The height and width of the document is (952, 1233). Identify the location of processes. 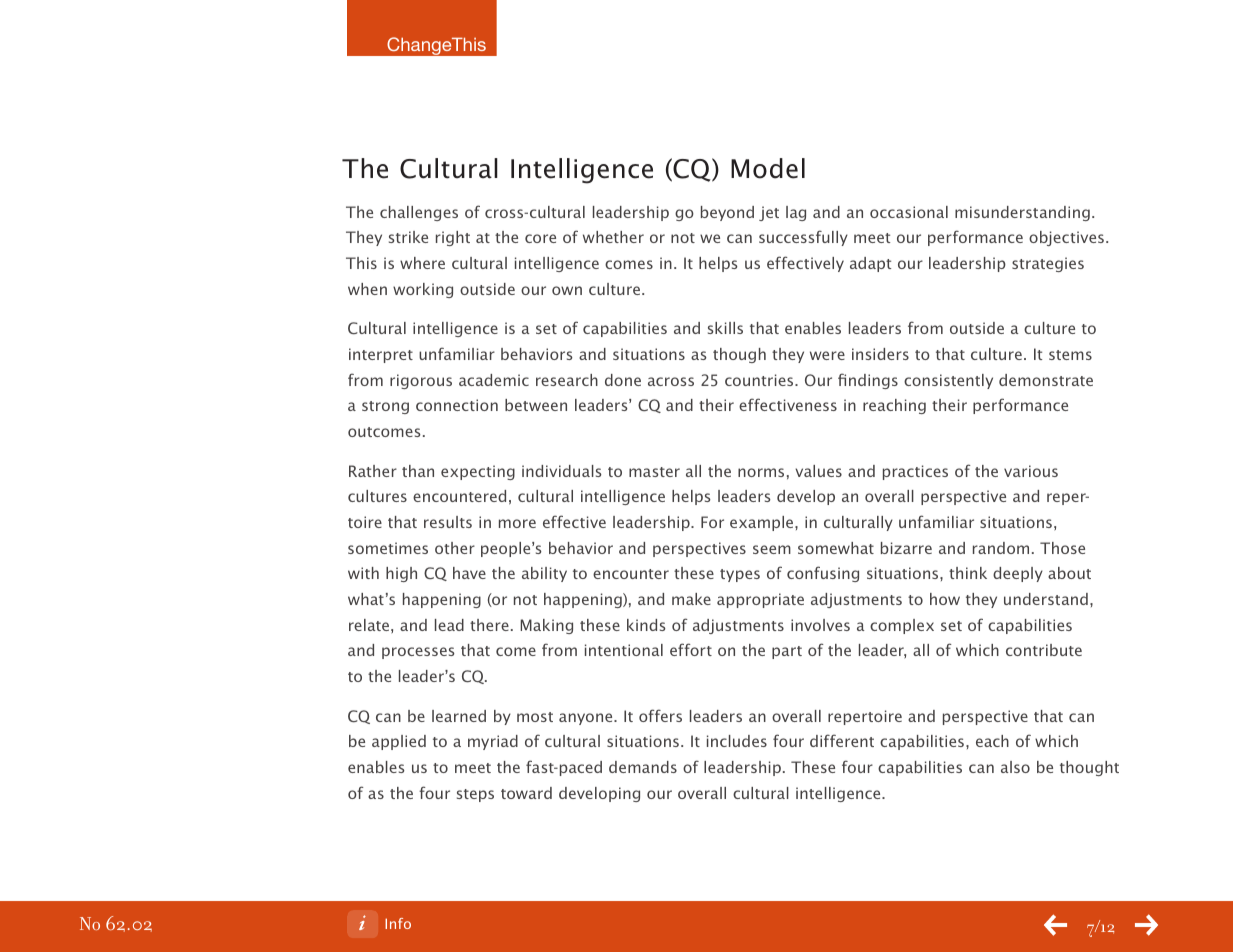
(418, 653).
